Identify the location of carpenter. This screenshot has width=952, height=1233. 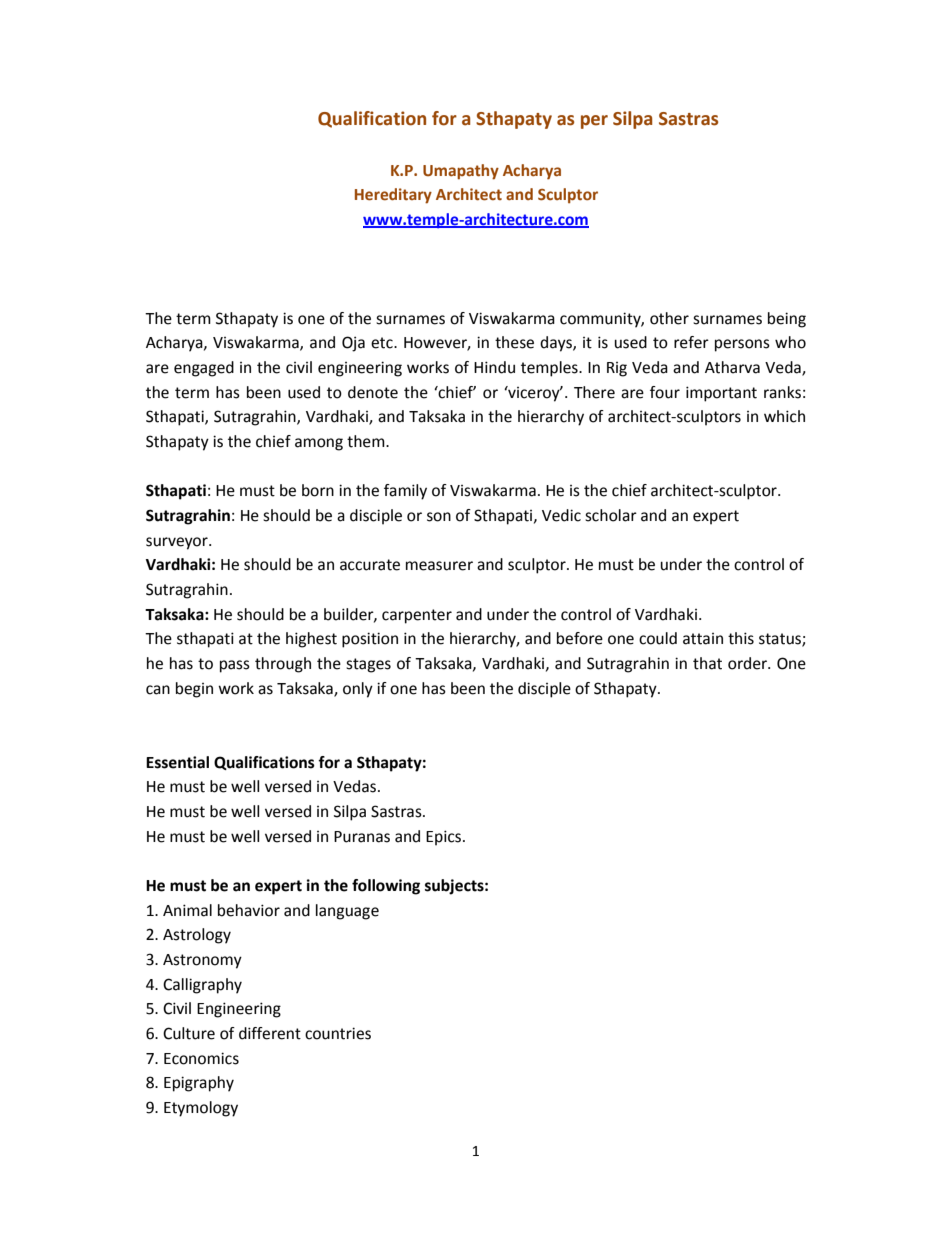
(417, 616).
